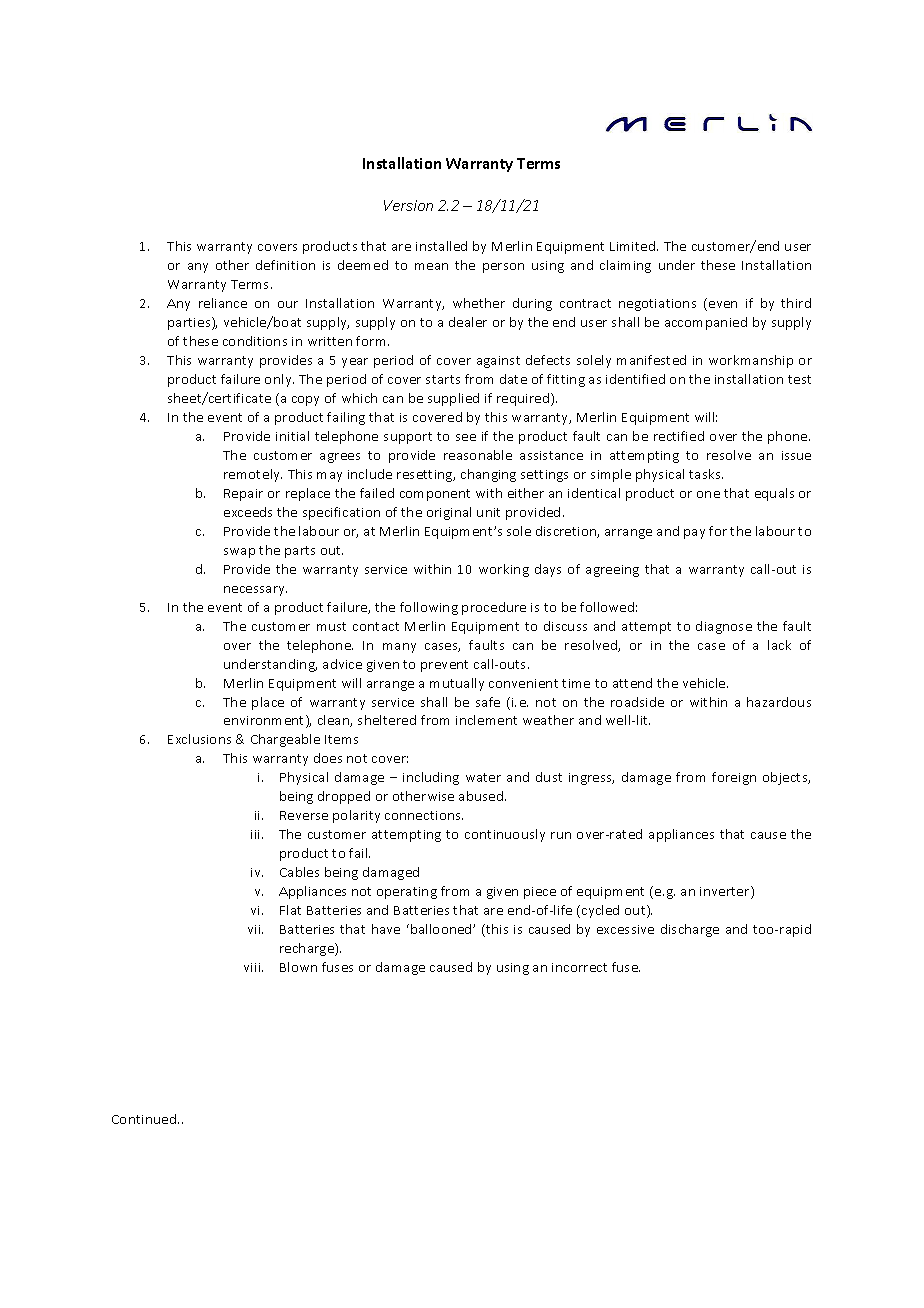 This page has width=924, height=1308. I want to click on exceeds, so click(248, 512).
